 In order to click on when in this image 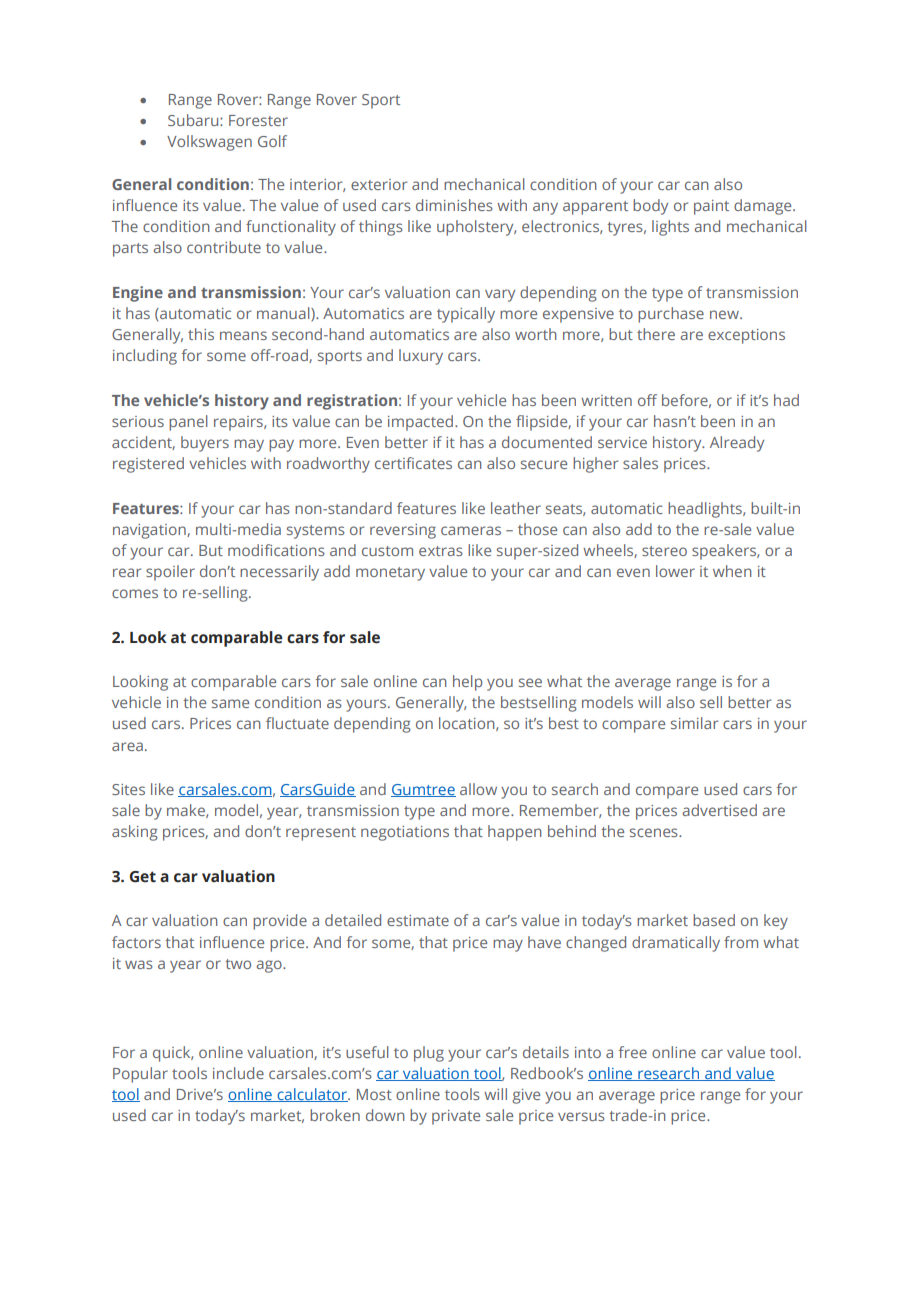, I will do `click(732, 571)`.
